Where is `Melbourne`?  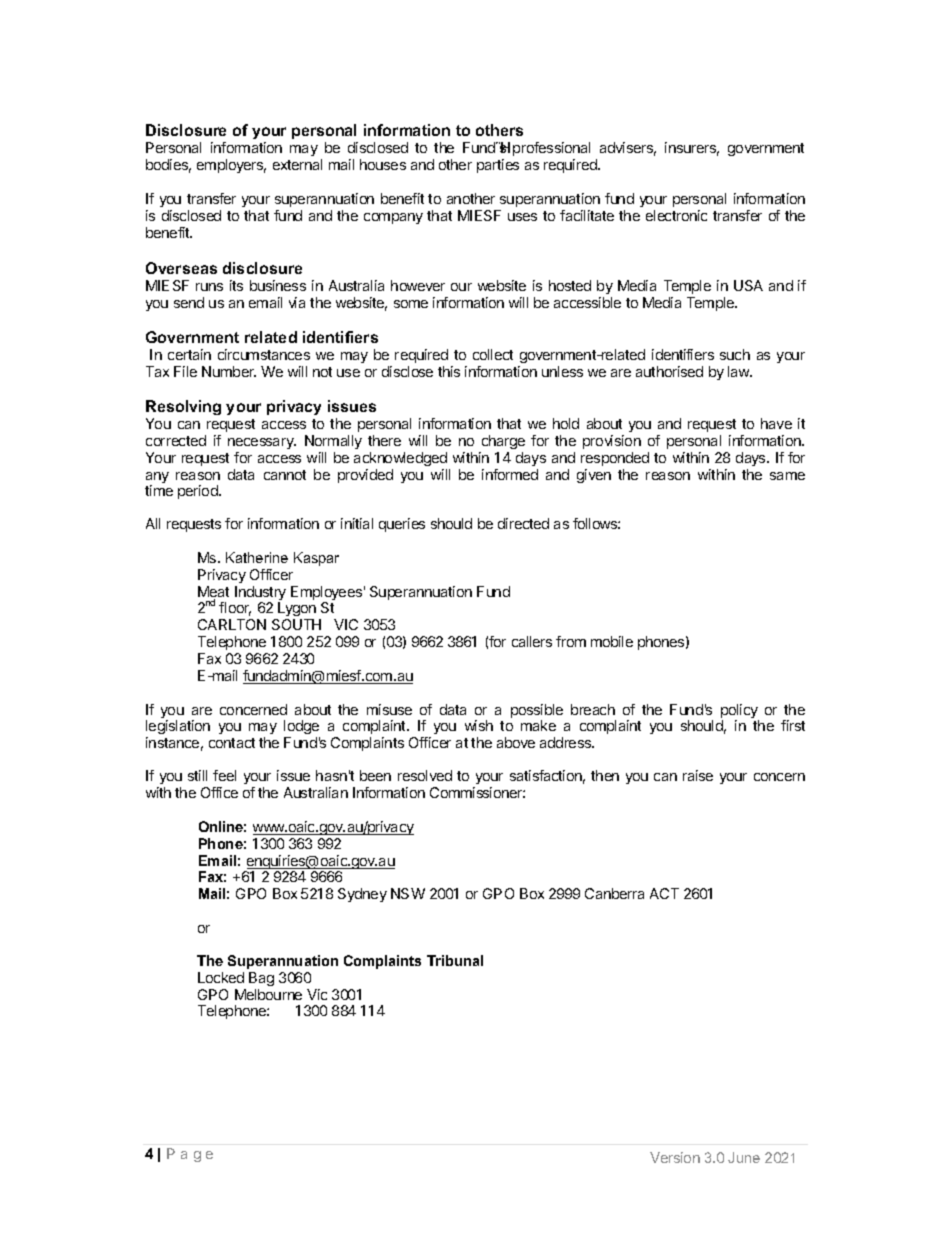 Melbourne is located at coordinates (268, 994).
